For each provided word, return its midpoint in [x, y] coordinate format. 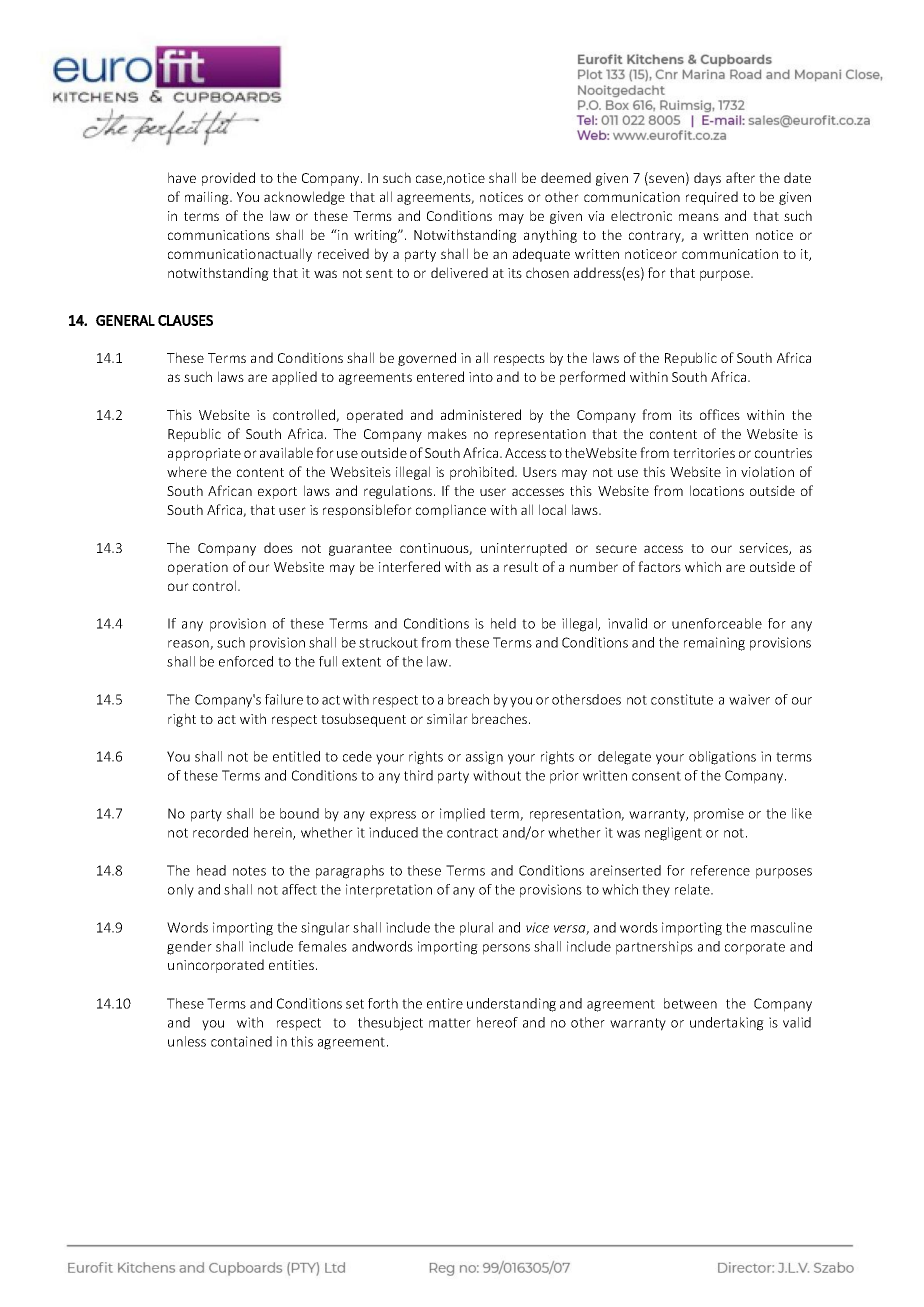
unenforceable [717, 623]
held [503, 623]
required [712, 198]
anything [550, 236]
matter [450, 1023]
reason [189, 645]
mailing [208, 198]
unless [187, 1041]
